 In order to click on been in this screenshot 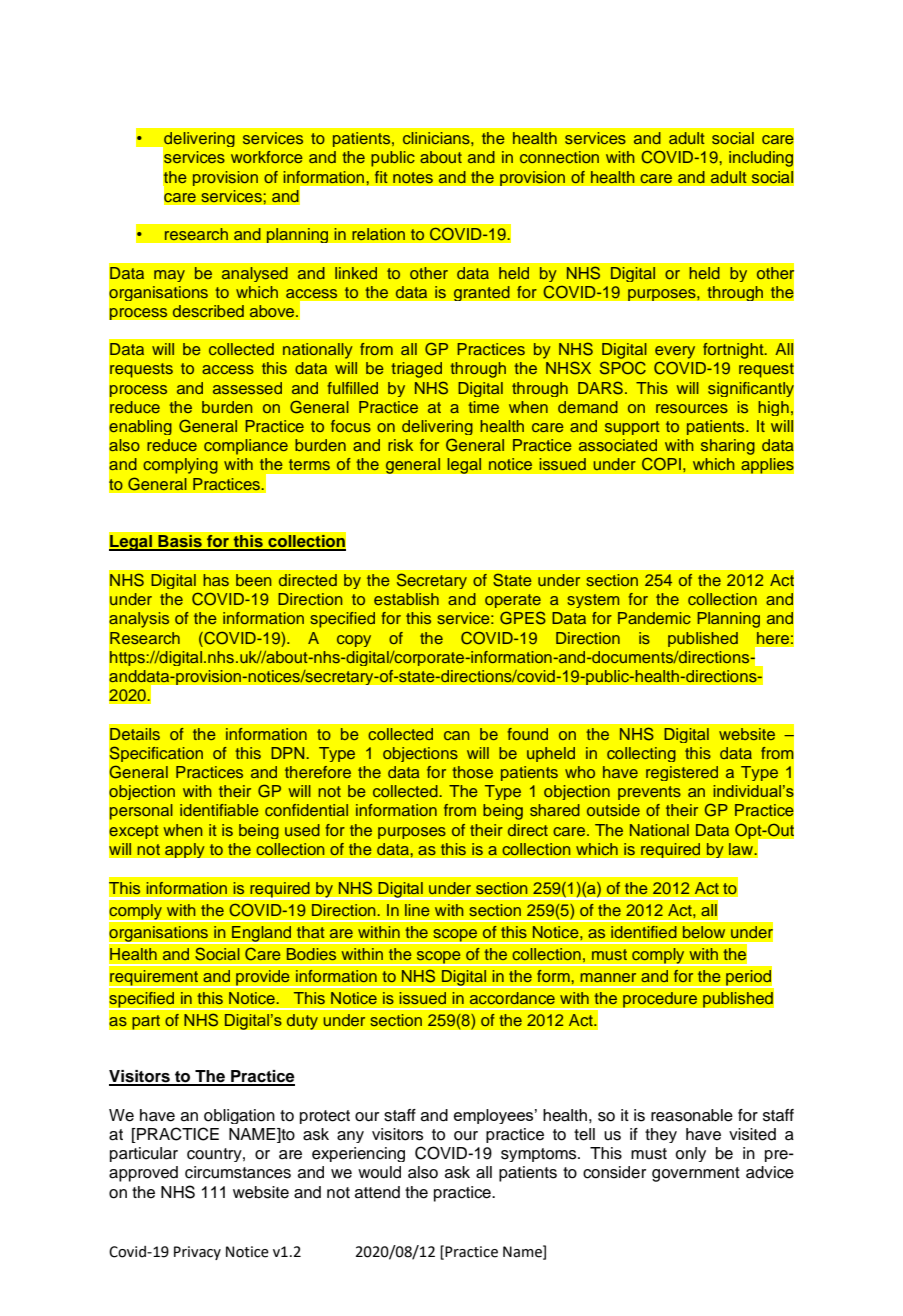, I will do `click(253, 580)`.
